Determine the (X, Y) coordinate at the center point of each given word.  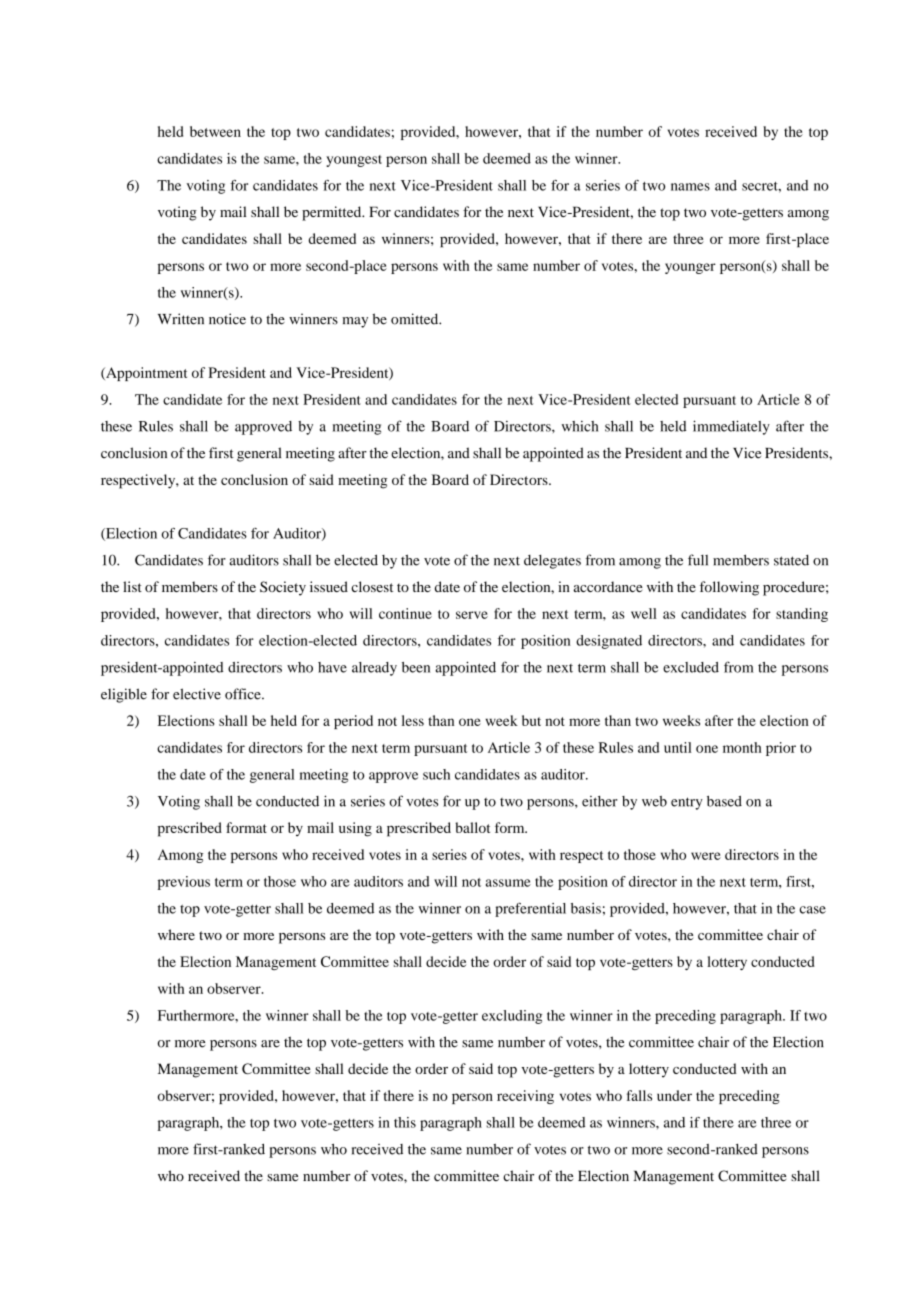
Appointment (145, 374)
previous (184, 883)
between (215, 131)
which (580, 426)
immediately (731, 427)
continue (405, 613)
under (674, 1095)
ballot (472, 827)
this (405, 1122)
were (706, 856)
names (690, 187)
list (132, 586)
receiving (525, 1097)
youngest (354, 161)
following (729, 588)
